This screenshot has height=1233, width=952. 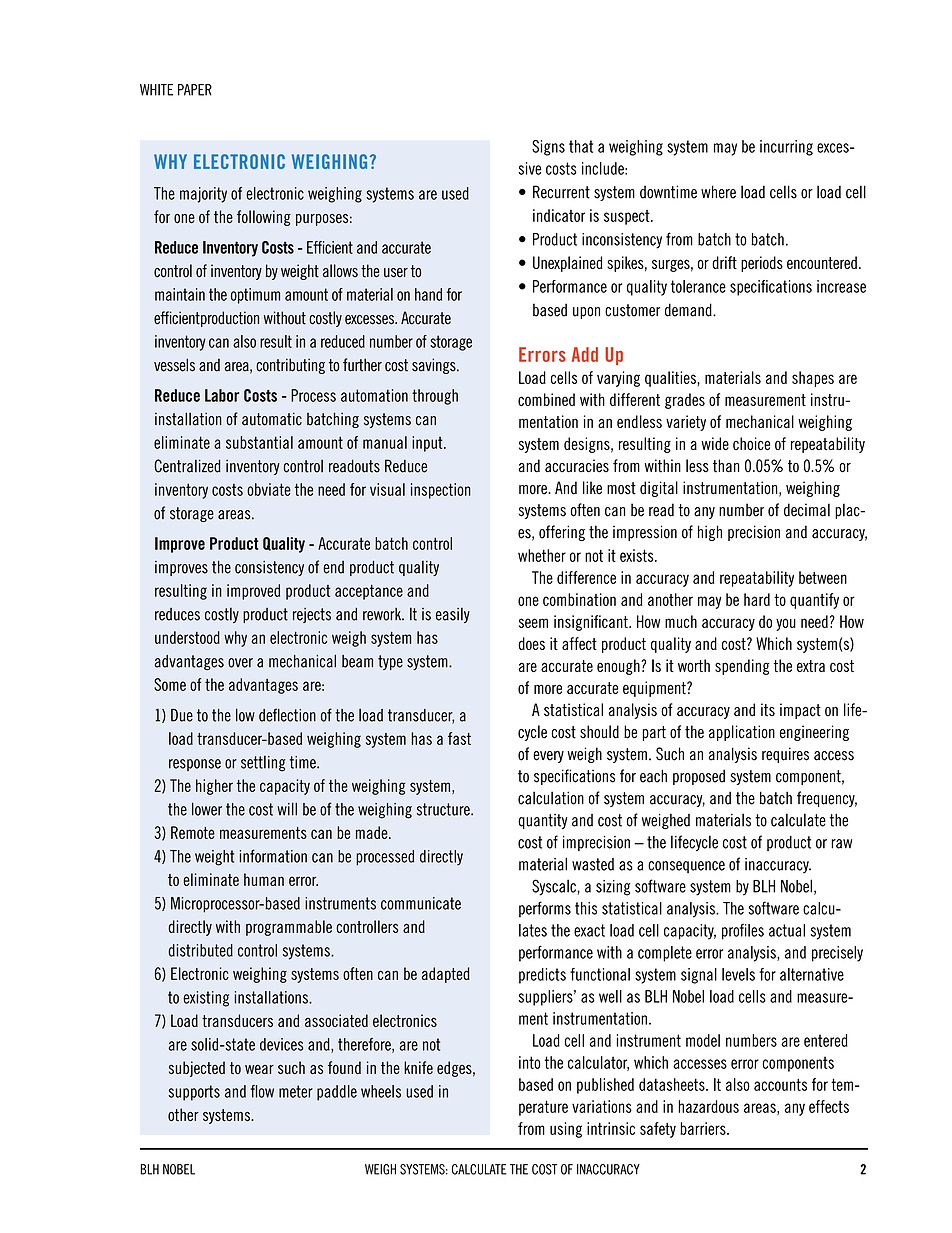 What do you see at coordinates (262, 1091) in the screenshot?
I see `flow` at bounding box center [262, 1091].
